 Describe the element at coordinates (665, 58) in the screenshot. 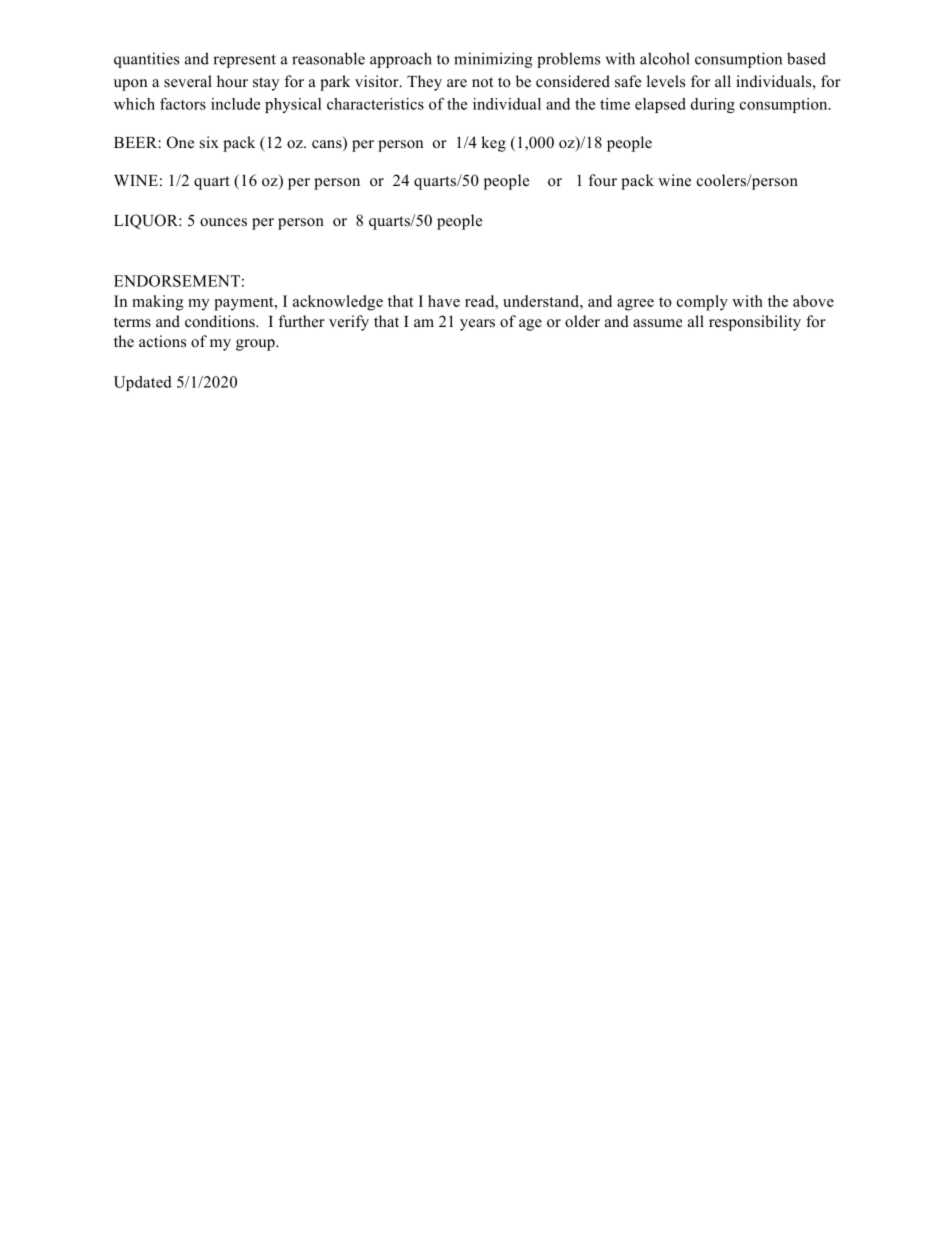

I see `alcohol` at that location.
